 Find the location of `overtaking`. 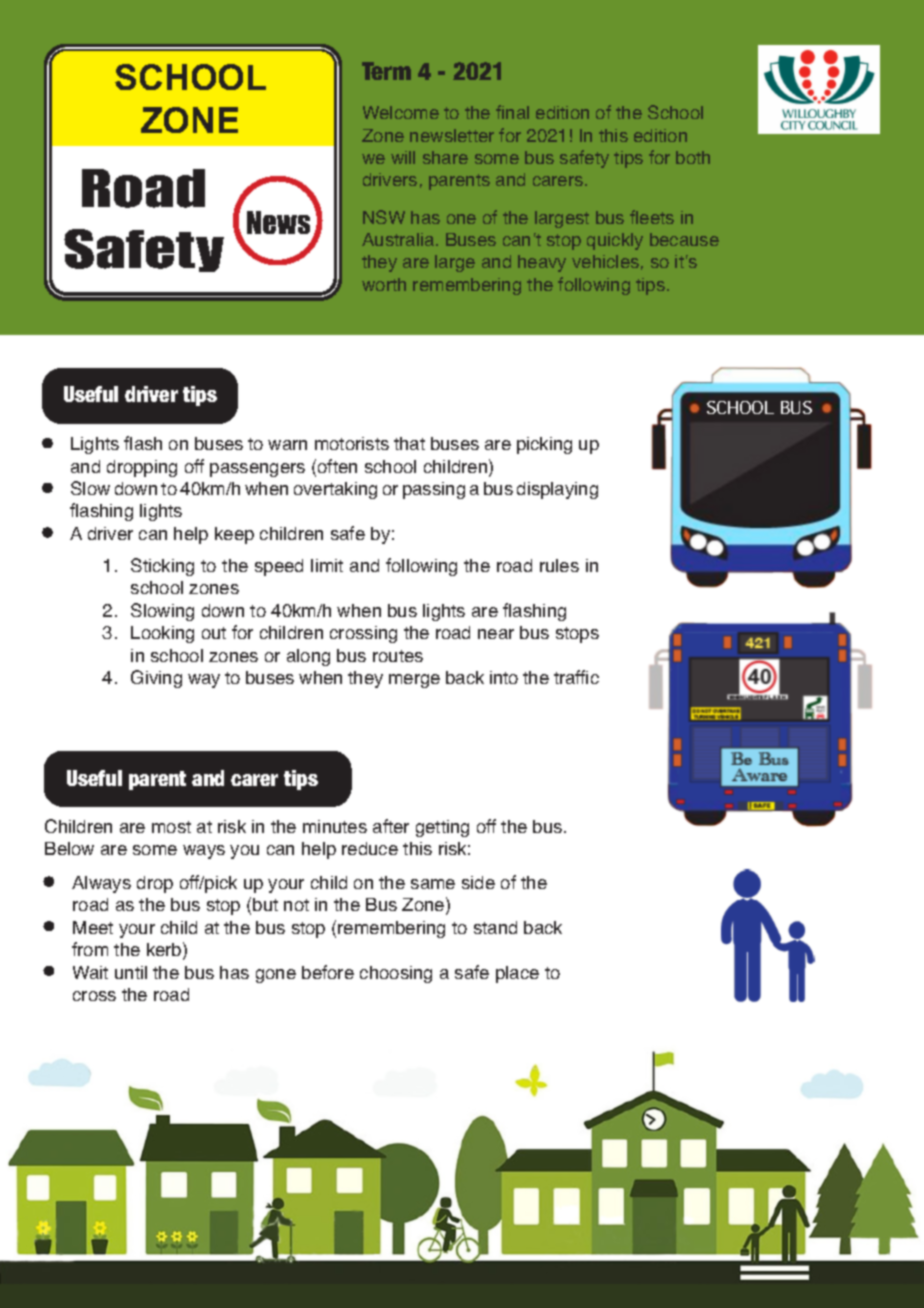

overtaking is located at coordinates (335, 490).
